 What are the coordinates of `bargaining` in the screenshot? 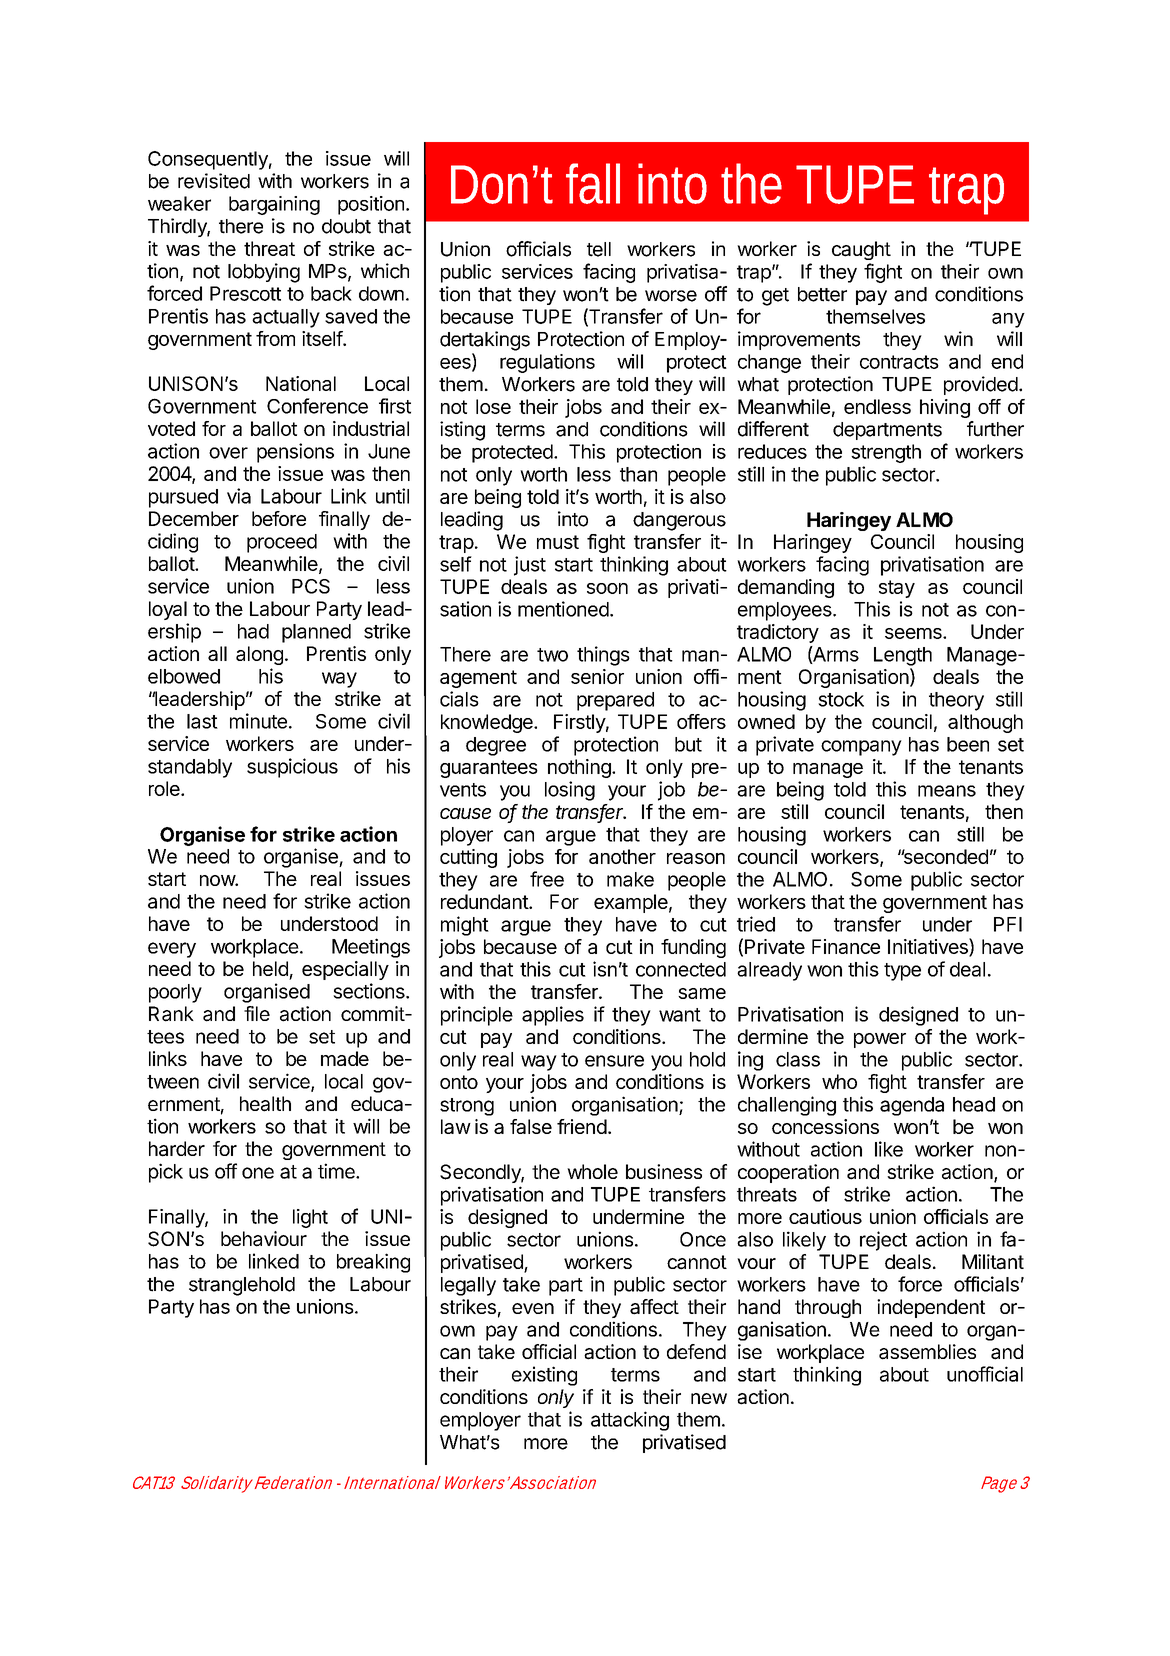 It's located at (274, 205).
